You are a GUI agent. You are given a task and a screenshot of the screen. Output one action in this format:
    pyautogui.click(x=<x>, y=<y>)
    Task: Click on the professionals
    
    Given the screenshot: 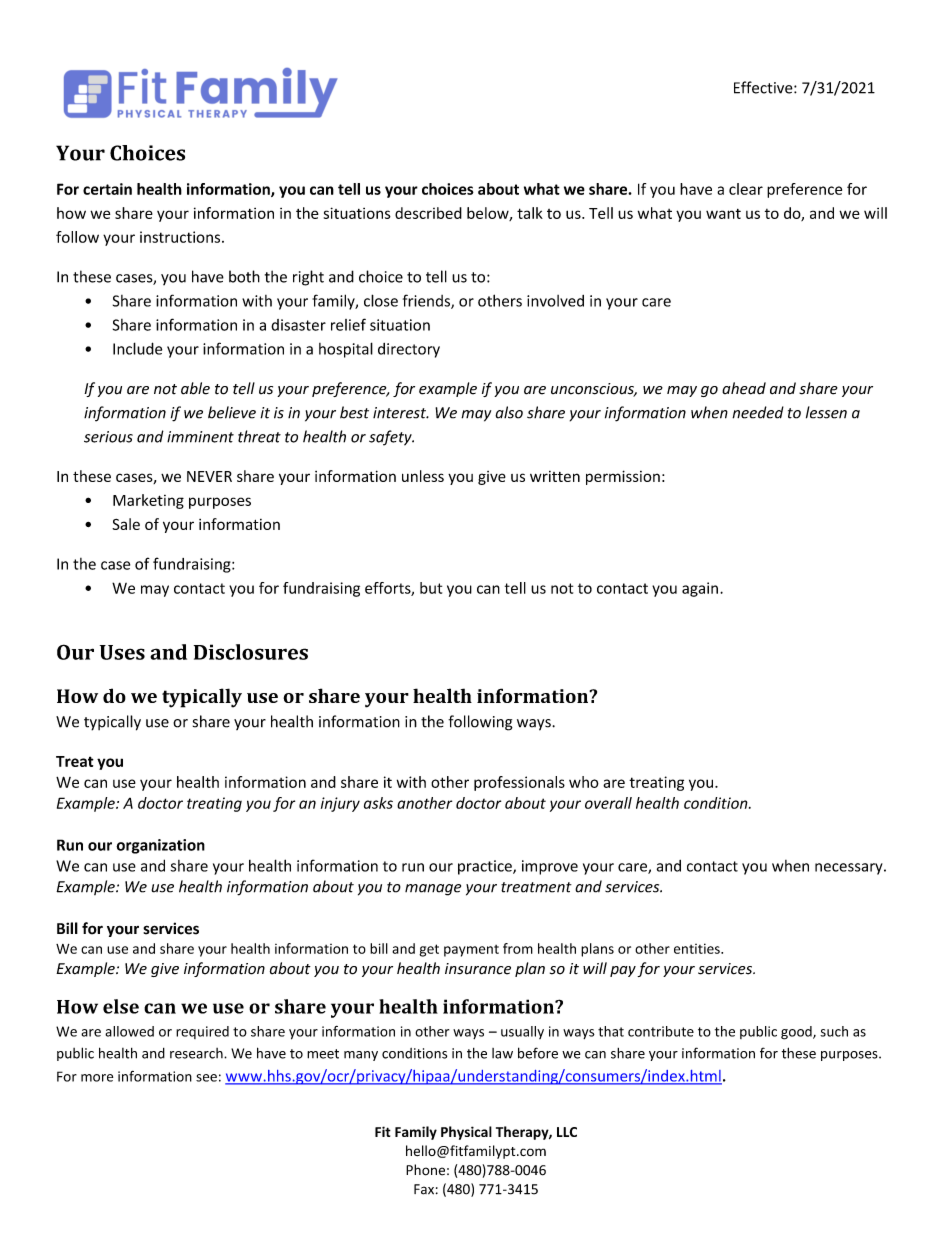 What is the action you would take?
    pyautogui.click(x=519, y=783)
